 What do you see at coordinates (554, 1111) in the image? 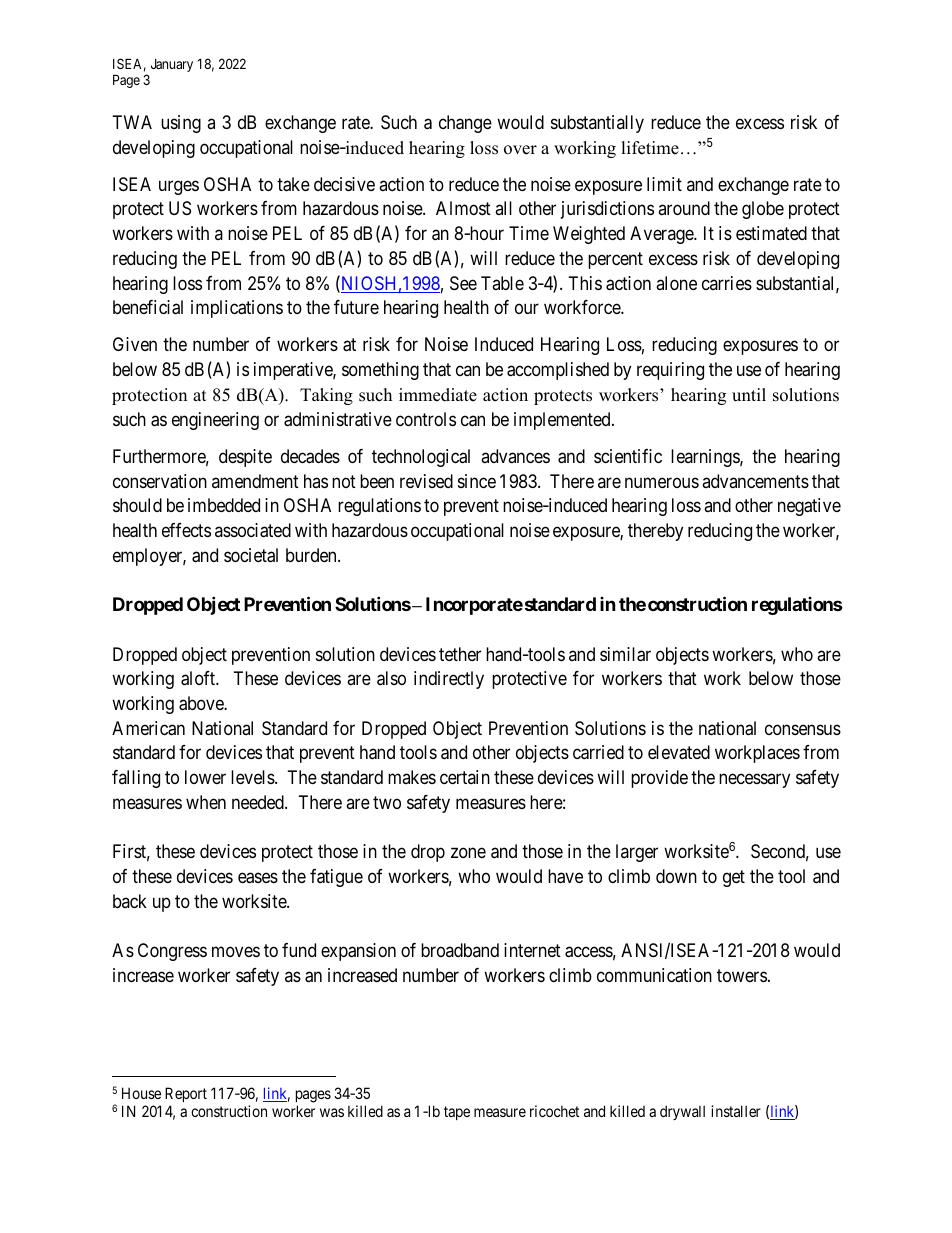
I see `ricochet` at bounding box center [554, 1111].
